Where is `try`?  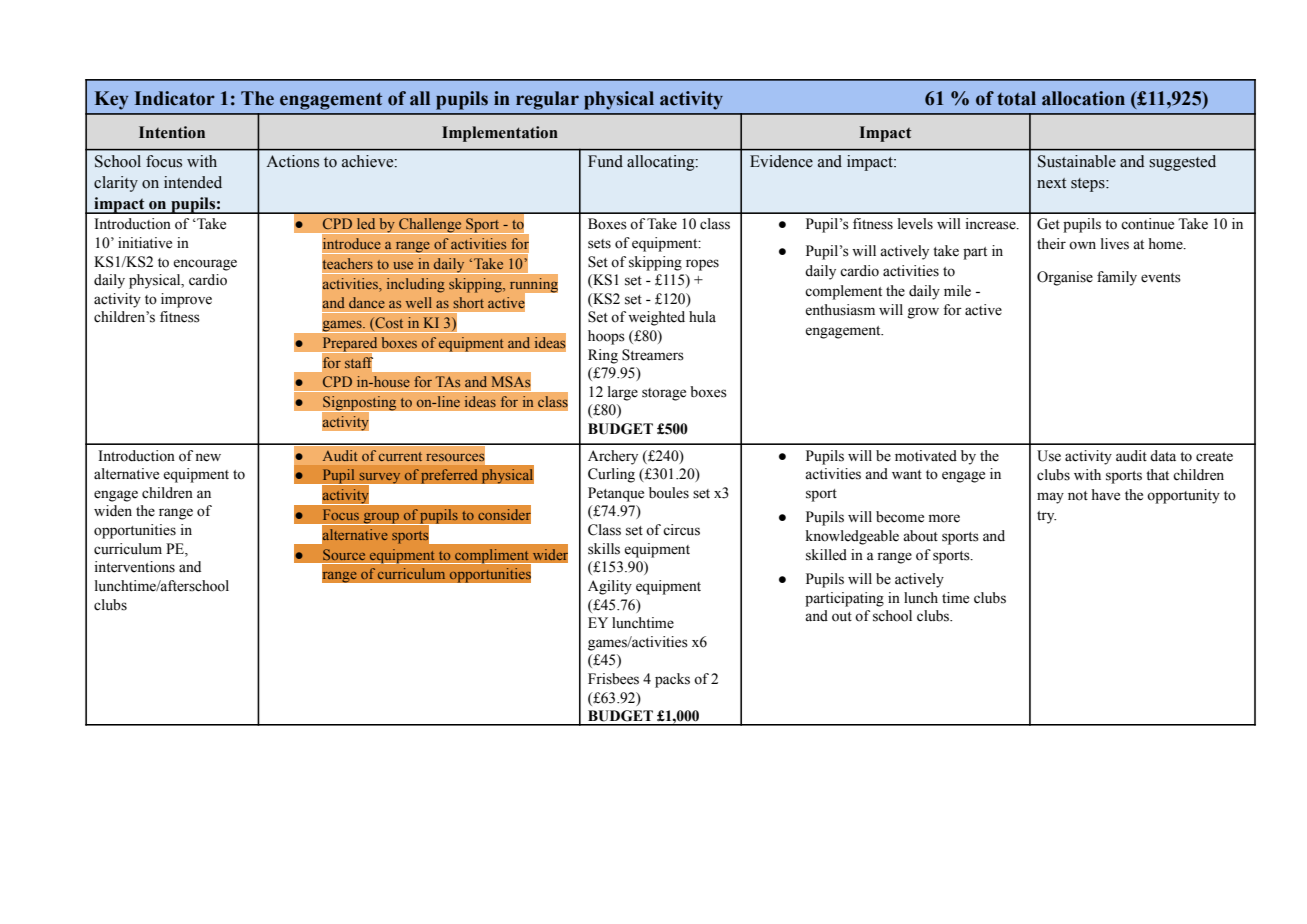
try is located at coordinates (1046, 517).
